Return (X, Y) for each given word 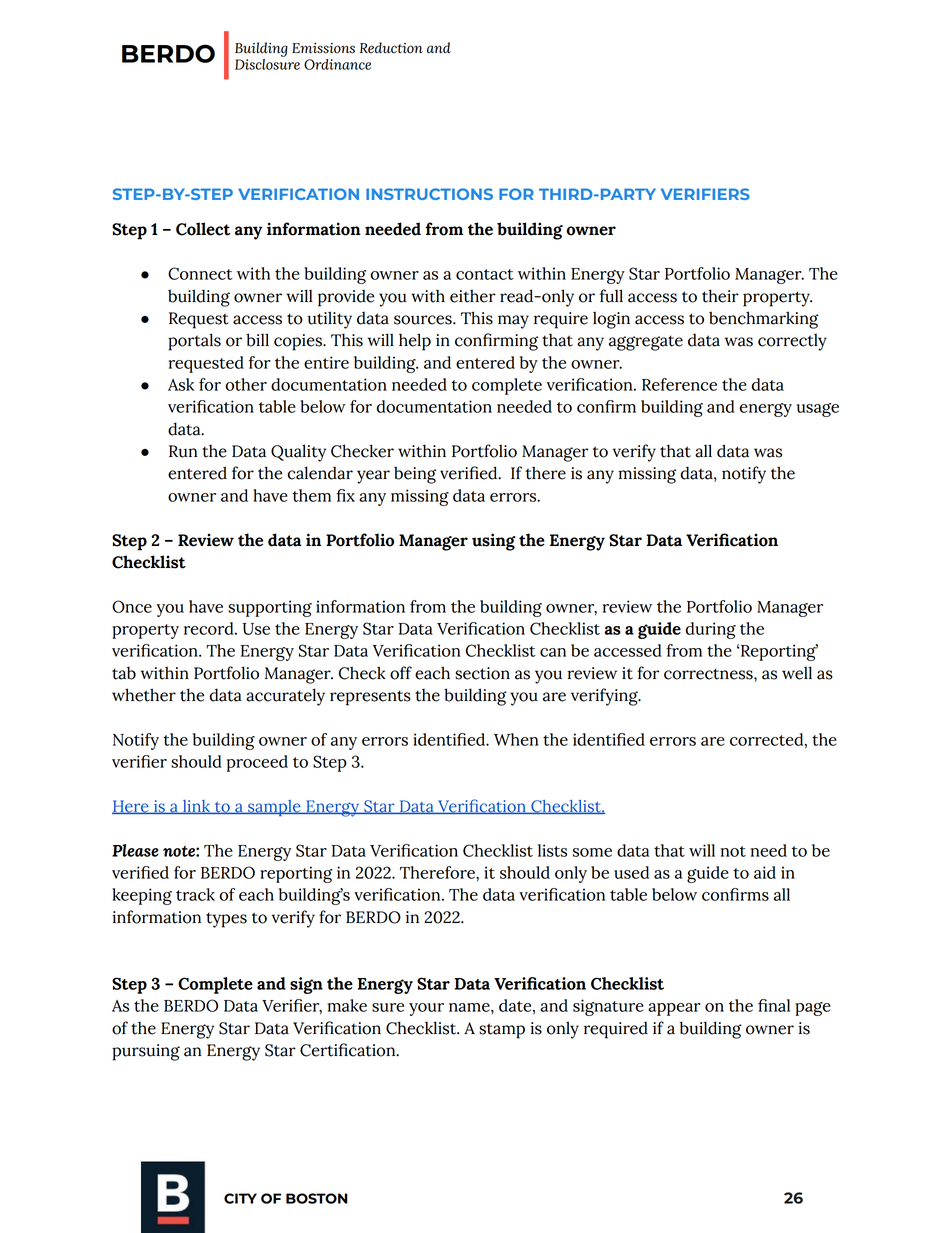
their (720, 296)
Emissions (323, 48)
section (482, 673)
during (711, 630)
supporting (270, 608)
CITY (240, 1198)
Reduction (391, 48)
